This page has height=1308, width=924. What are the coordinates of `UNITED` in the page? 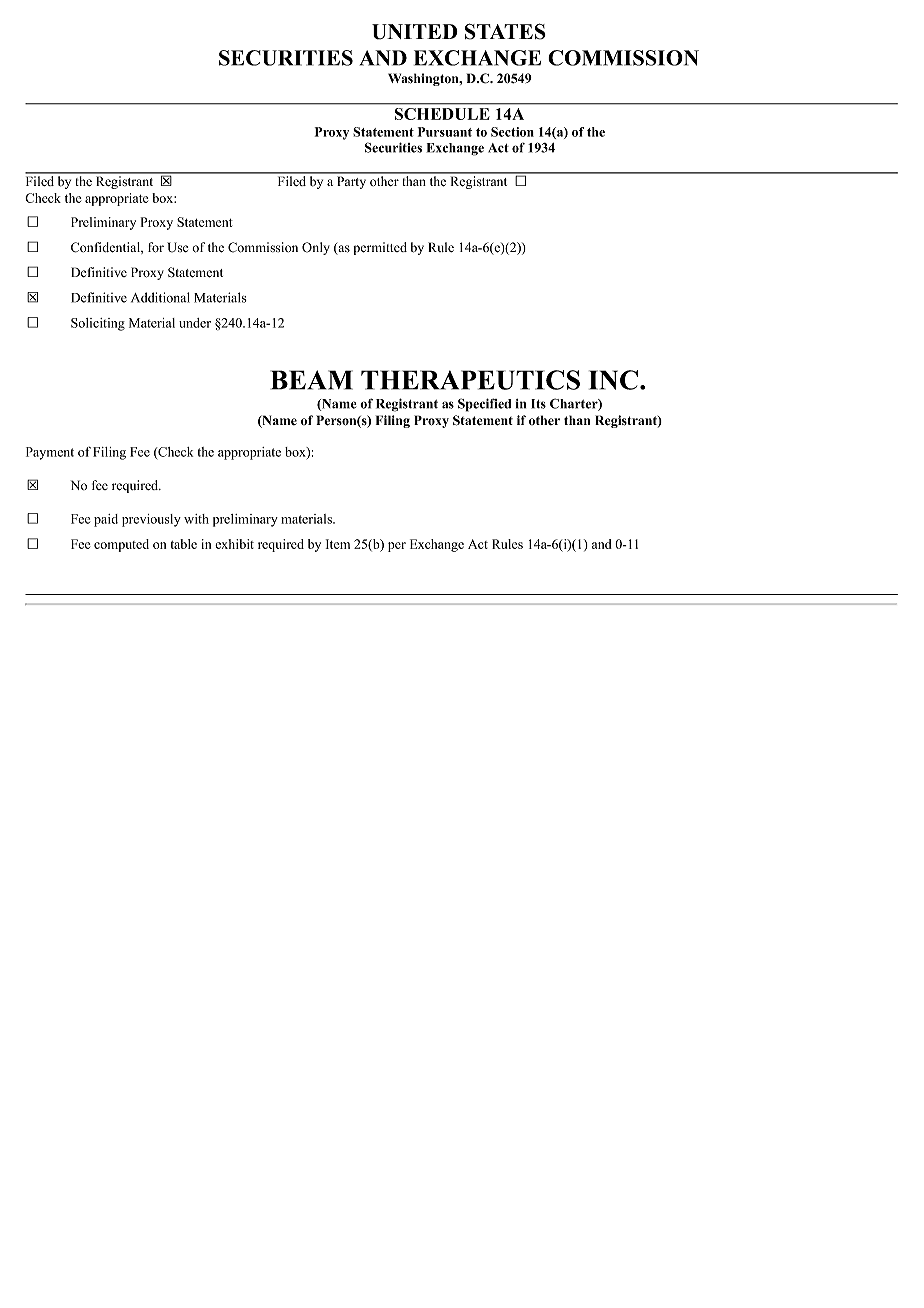 It's located at (415, 32).
